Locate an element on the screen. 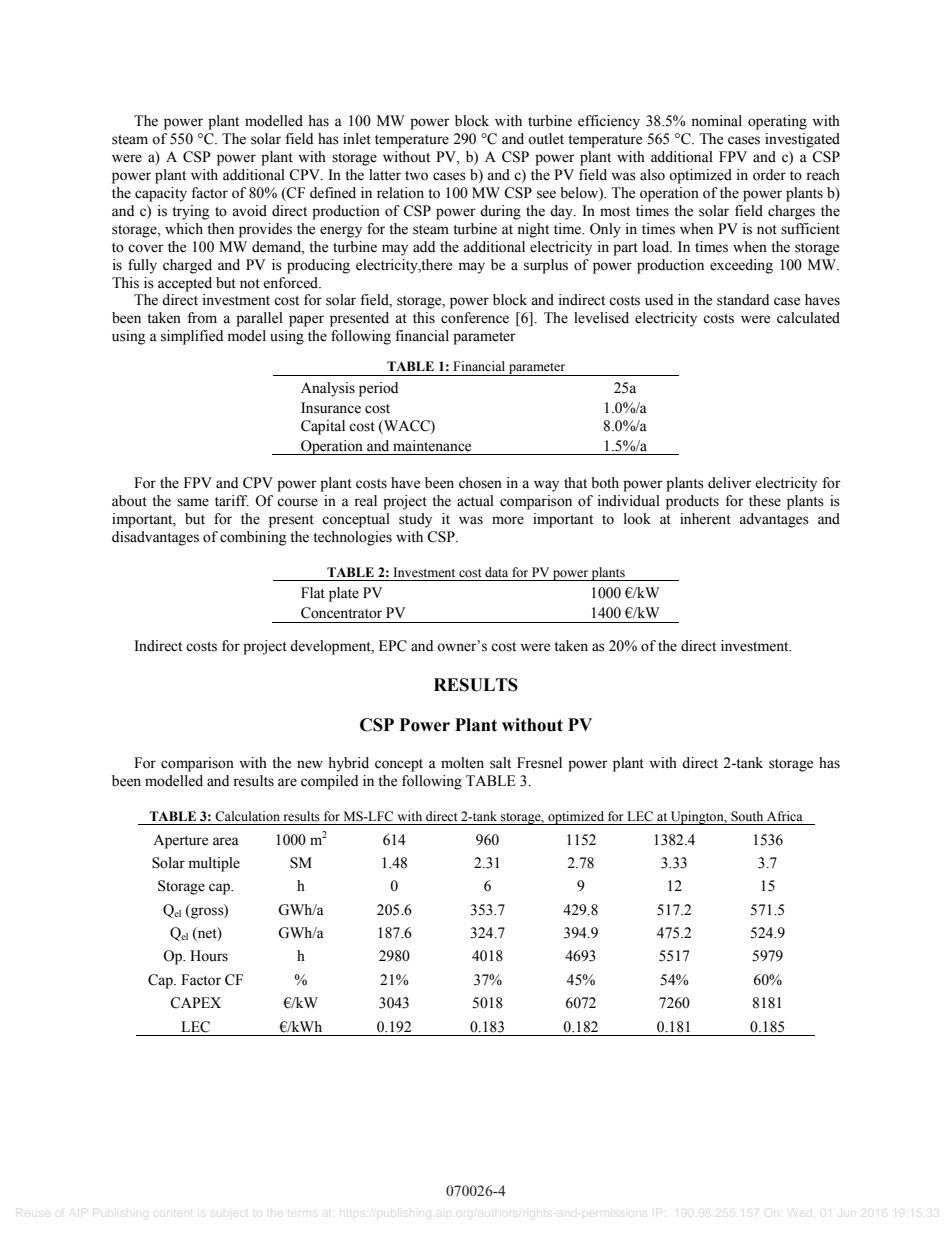 The image size is (952, 1233). CAPEX is located at coordinates (195, 1003).
